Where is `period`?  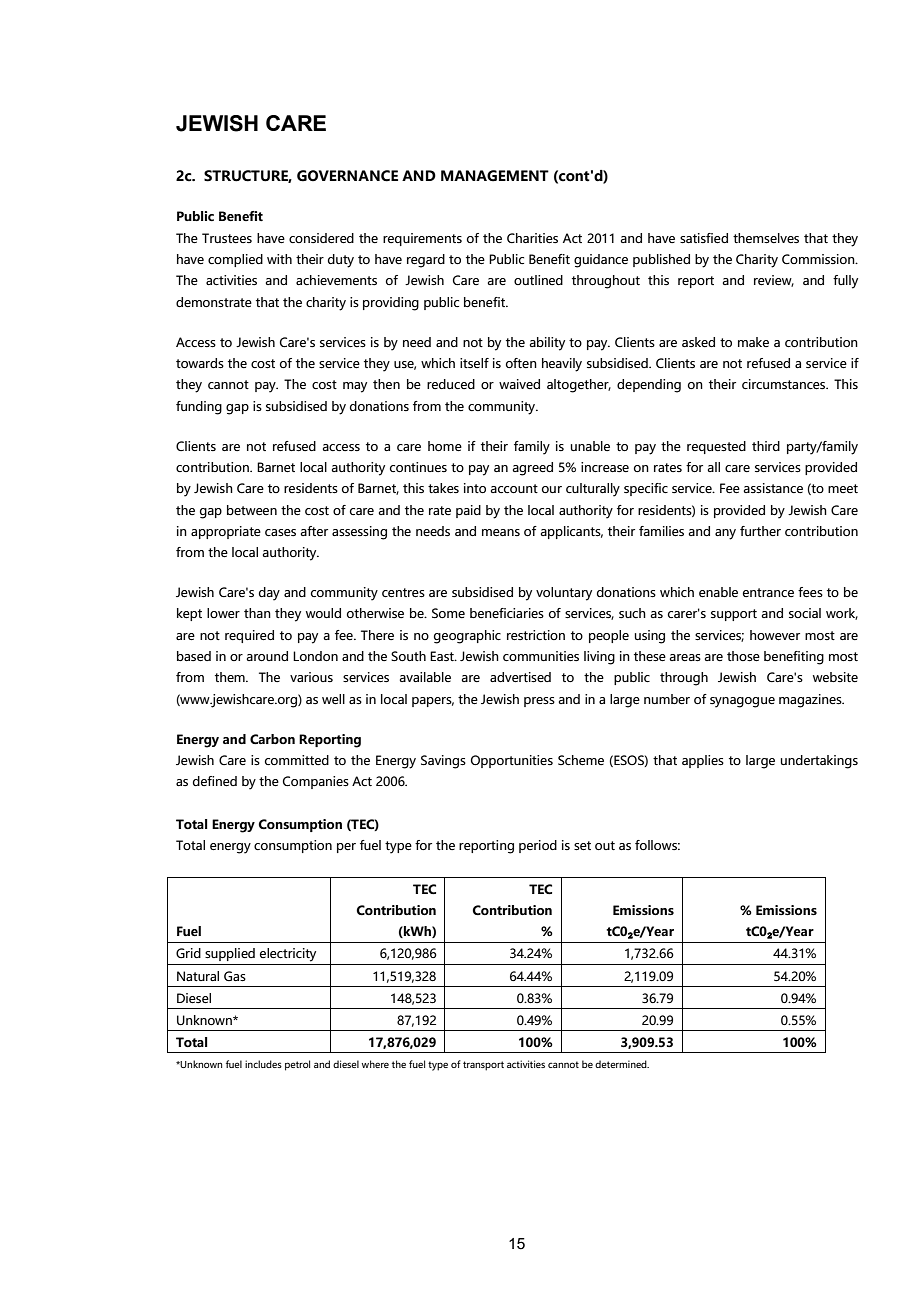
period is located at coordinates (538, 846).
